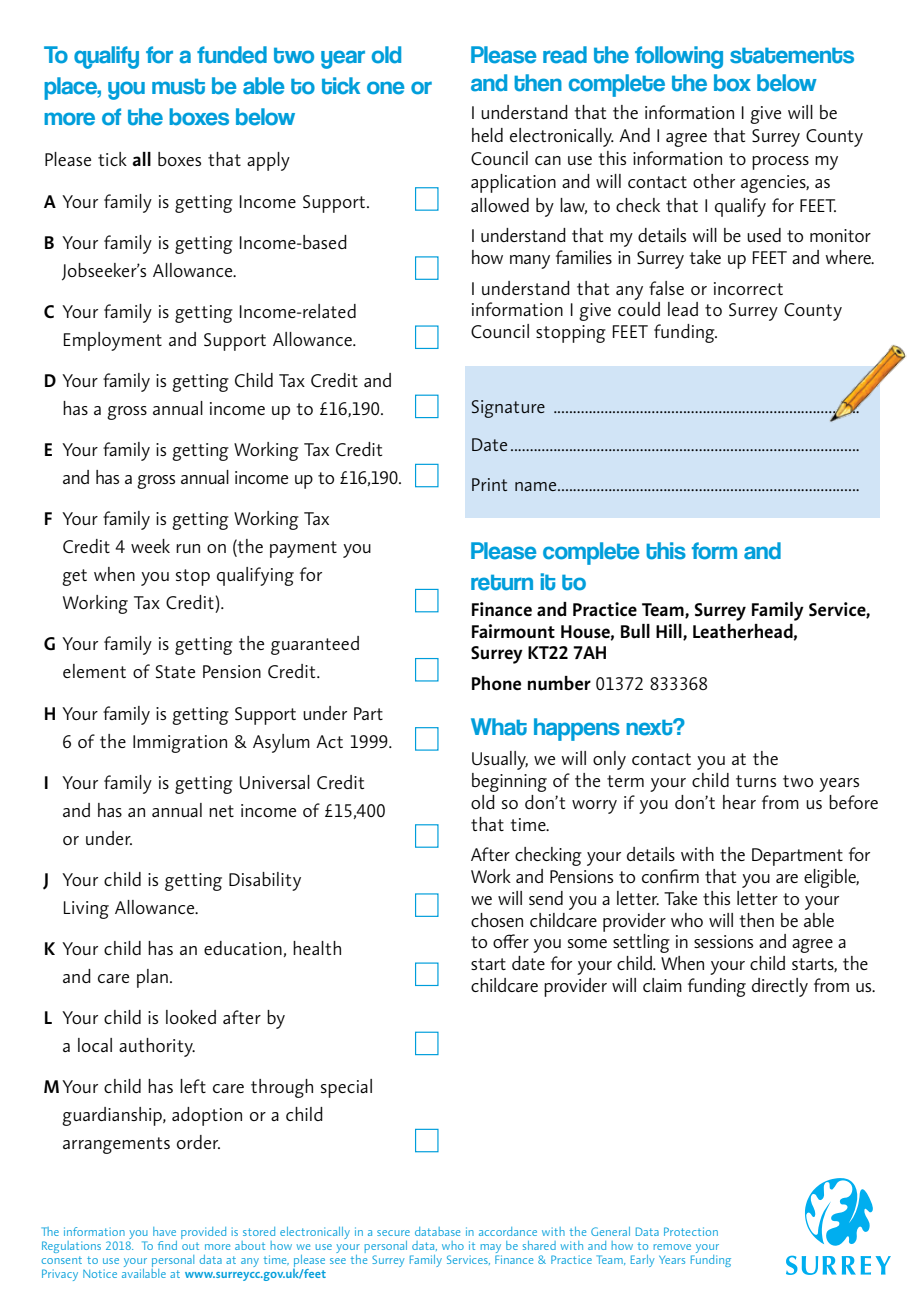 The image size is (924, 1308). What do you see at coordinates (94, 671) in the image?
I see `element` at bounding box center [94, 671].
